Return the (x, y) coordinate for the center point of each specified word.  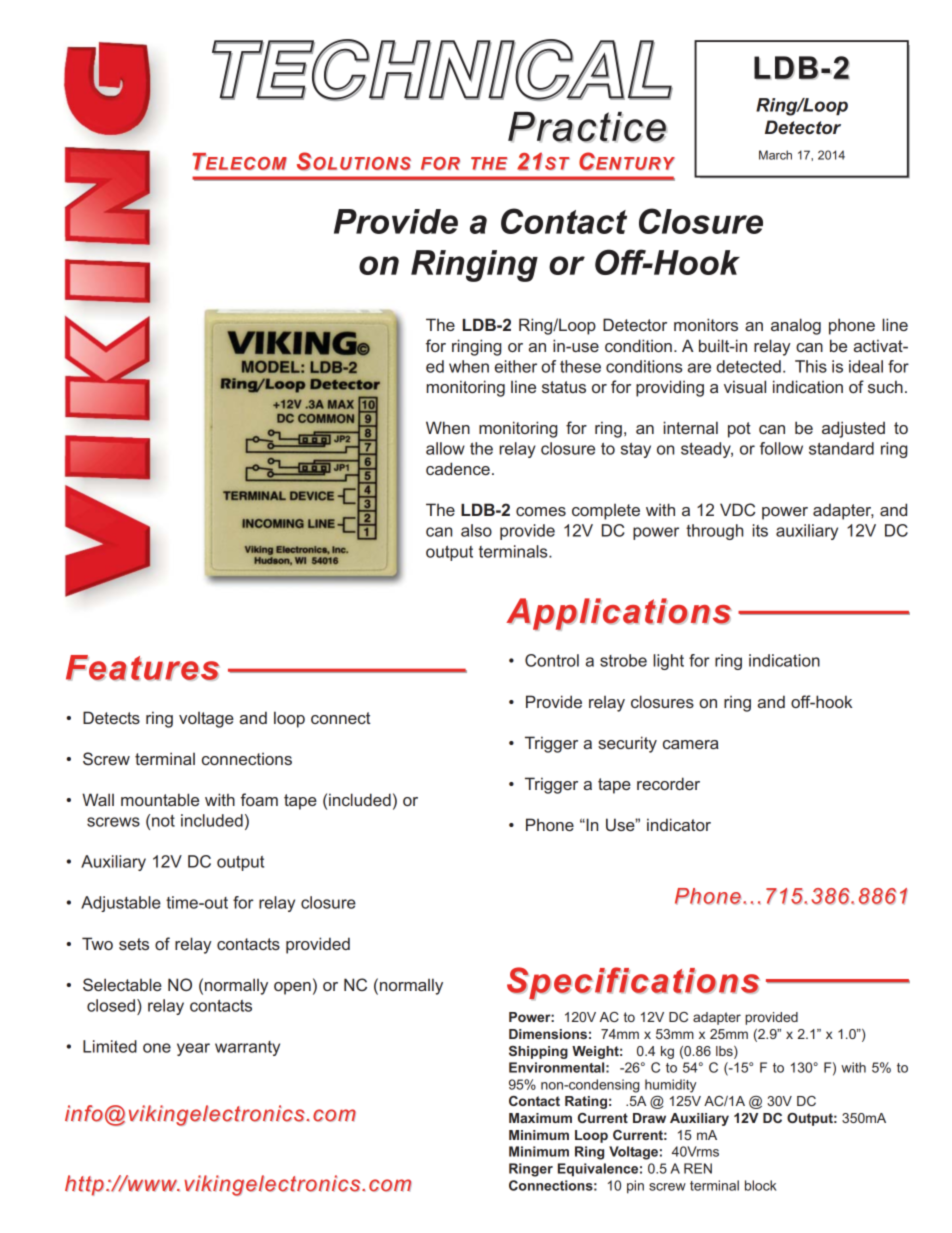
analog (796, 326)
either (516, 366)
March (775, 155)
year (193, 1049)
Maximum (540, 1118)
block (761, 1185)
